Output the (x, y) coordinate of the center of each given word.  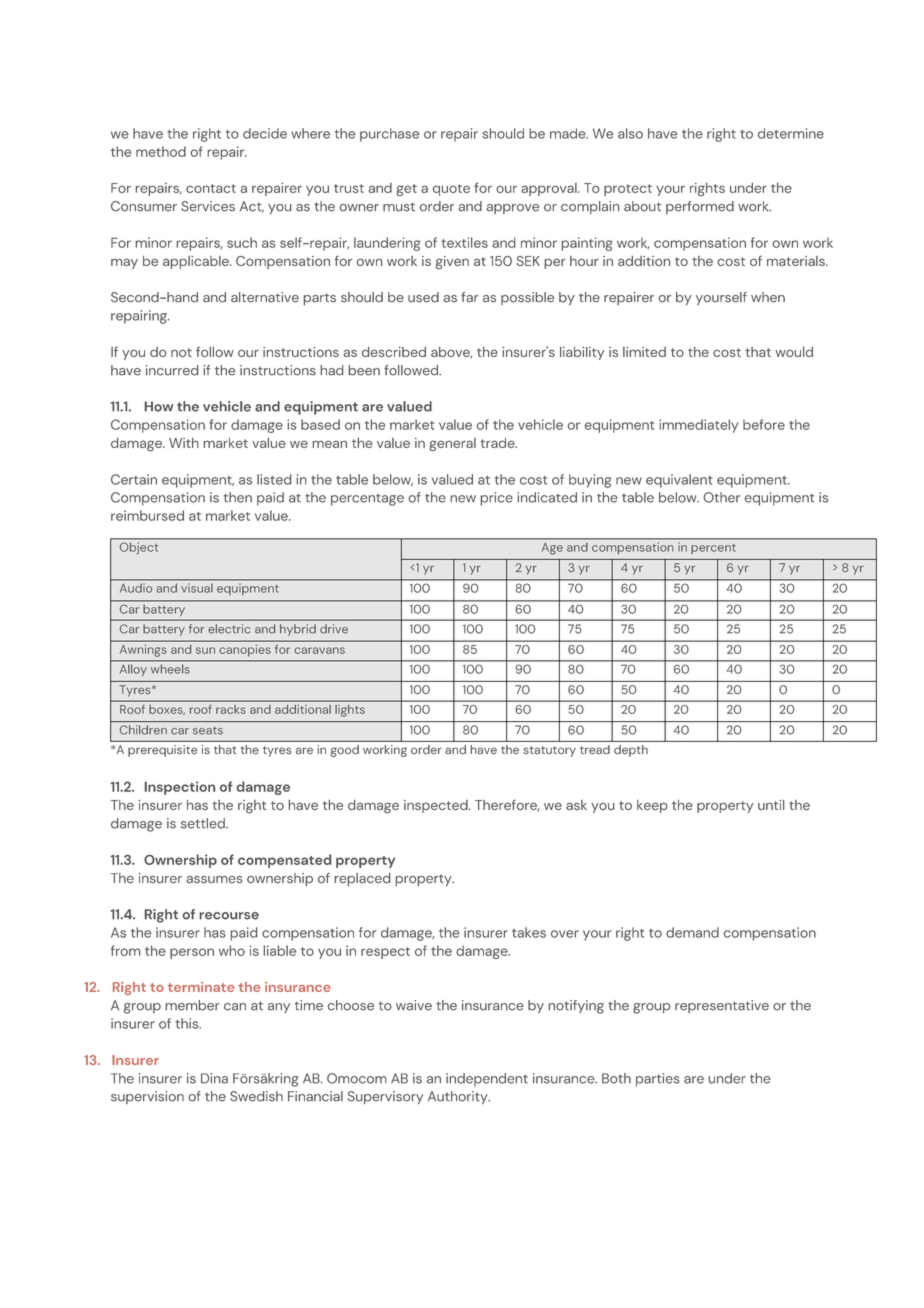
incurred (172, 370)
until (771, 805)
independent (487, 1079)
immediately (698, 426)
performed (700, 207)
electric (229, 629)
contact (211, 188)
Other (722, 497)
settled (204, 823)
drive (334, 629)
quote (451, 190)
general (453, 445)
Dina (214, 1078)
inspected (437, 806)
